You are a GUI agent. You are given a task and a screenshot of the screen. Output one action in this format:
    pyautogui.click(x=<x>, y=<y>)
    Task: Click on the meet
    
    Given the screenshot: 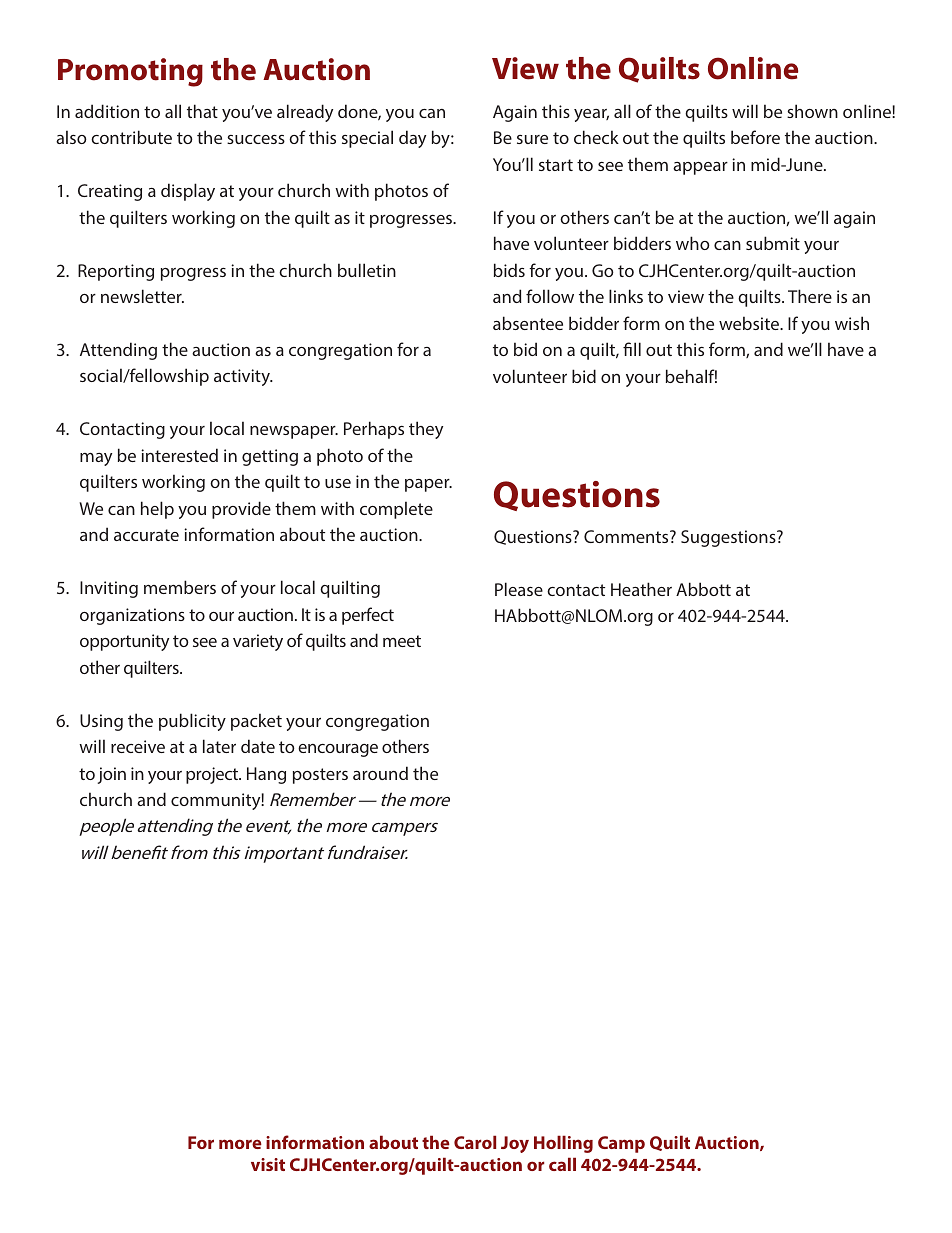 What is the action you would take?
    pyautogui.click(x=402, y=641)
